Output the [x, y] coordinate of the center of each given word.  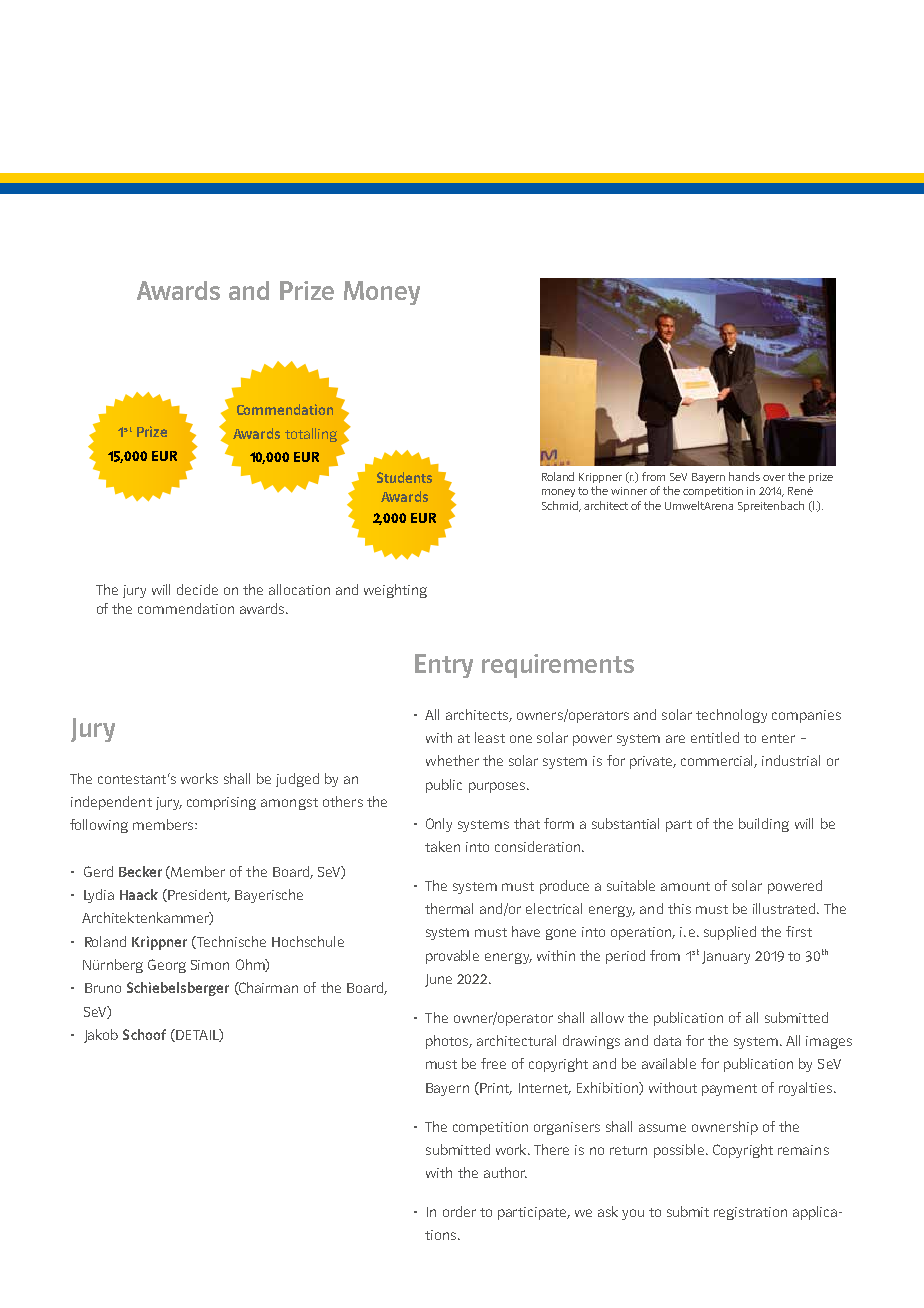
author [505, 1172]
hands [744, 476]
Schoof [144, 1034]
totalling [311, 435]
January [726, 957]
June [438, 980]
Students [404, 477]
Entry [444, 666]
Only [439, 825]
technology [731, 716]
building [764, 825]
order [459, 1211]
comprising [221, 803]
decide [197, 589]
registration [750, 1213]
